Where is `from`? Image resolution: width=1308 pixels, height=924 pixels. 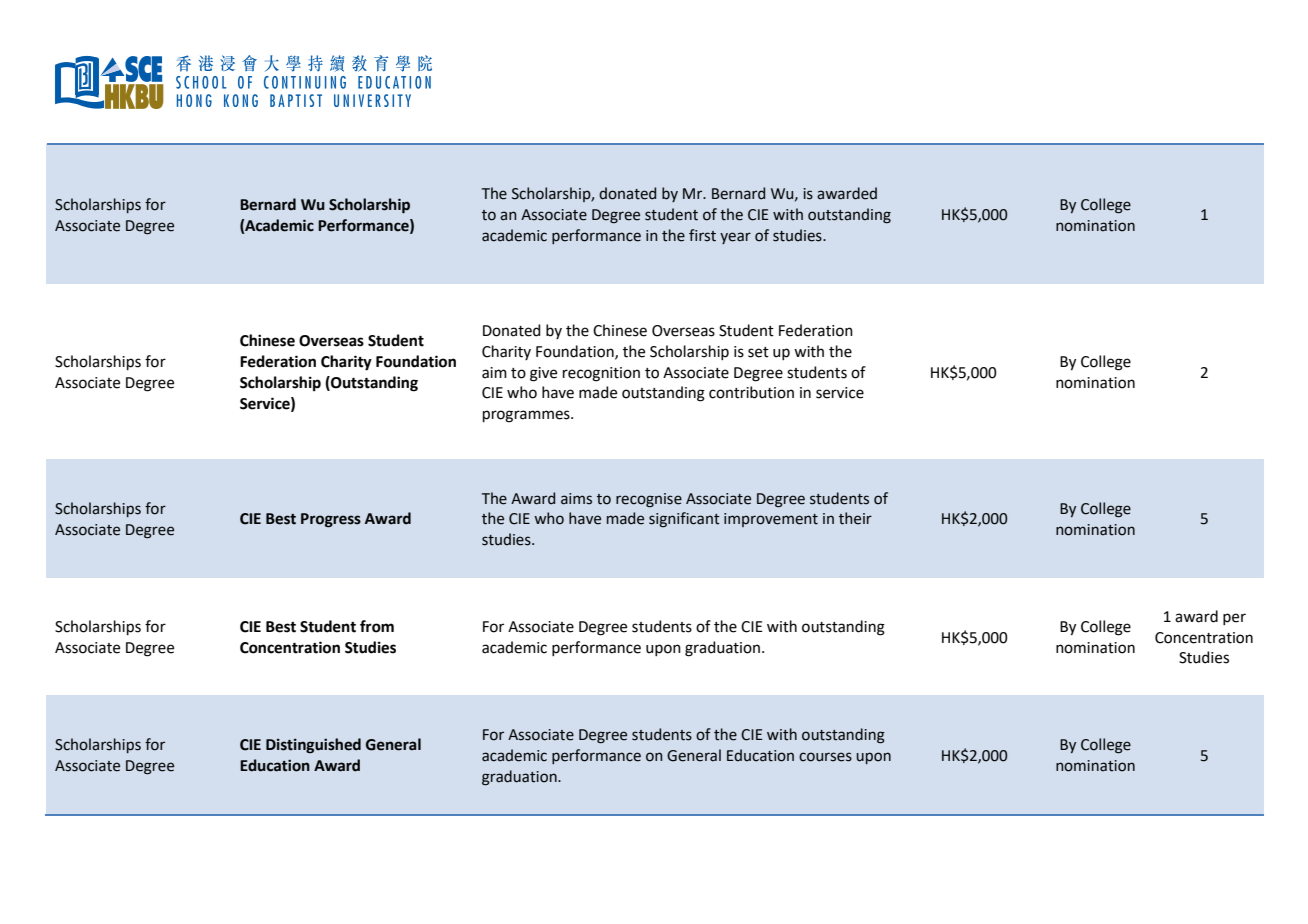
from is located at coordinates (377, 626).
